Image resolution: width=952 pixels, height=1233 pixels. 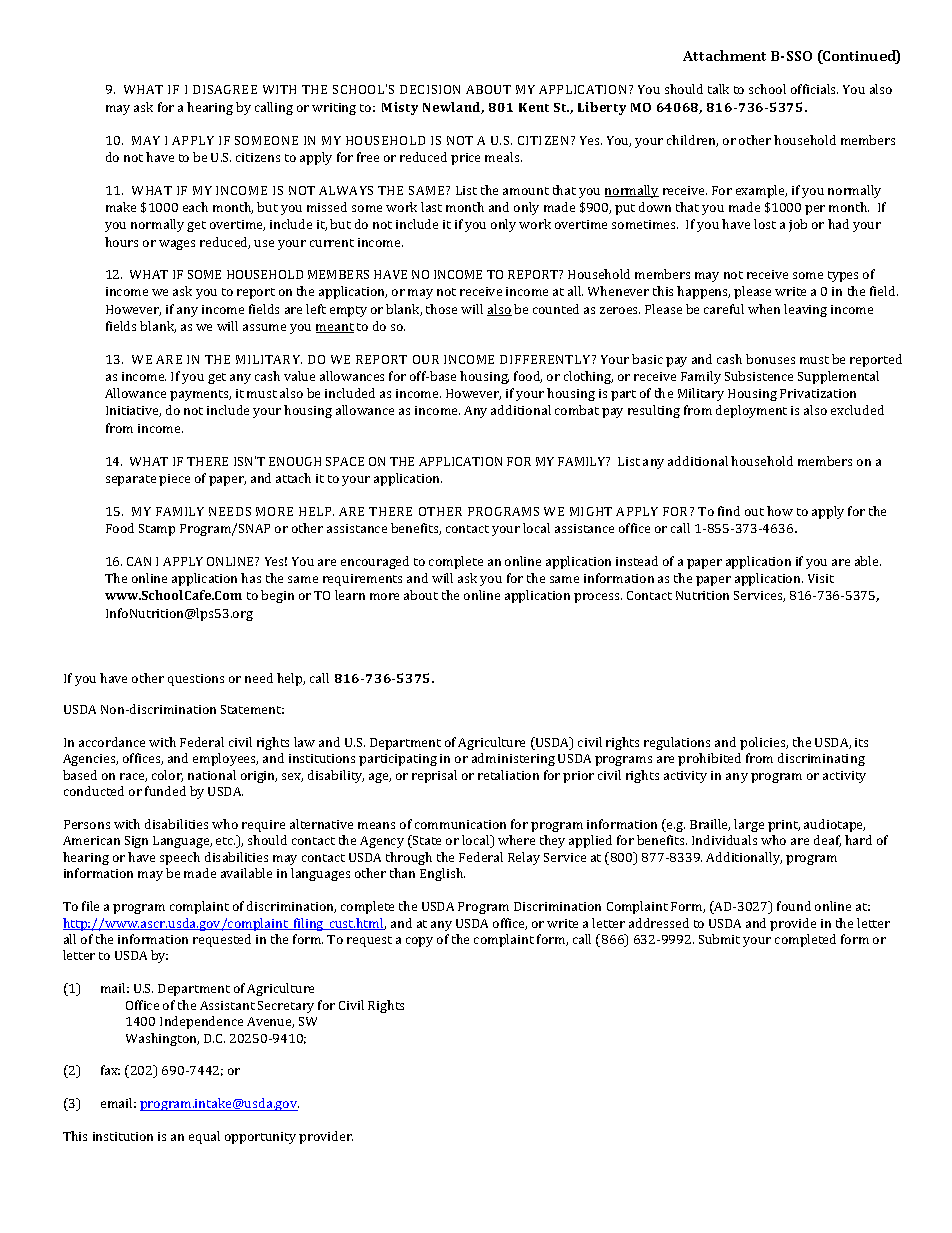 What do you see at coordinates (225, 89) in the page?
I see `DISAGREE` at bounding box center [225, 89].
